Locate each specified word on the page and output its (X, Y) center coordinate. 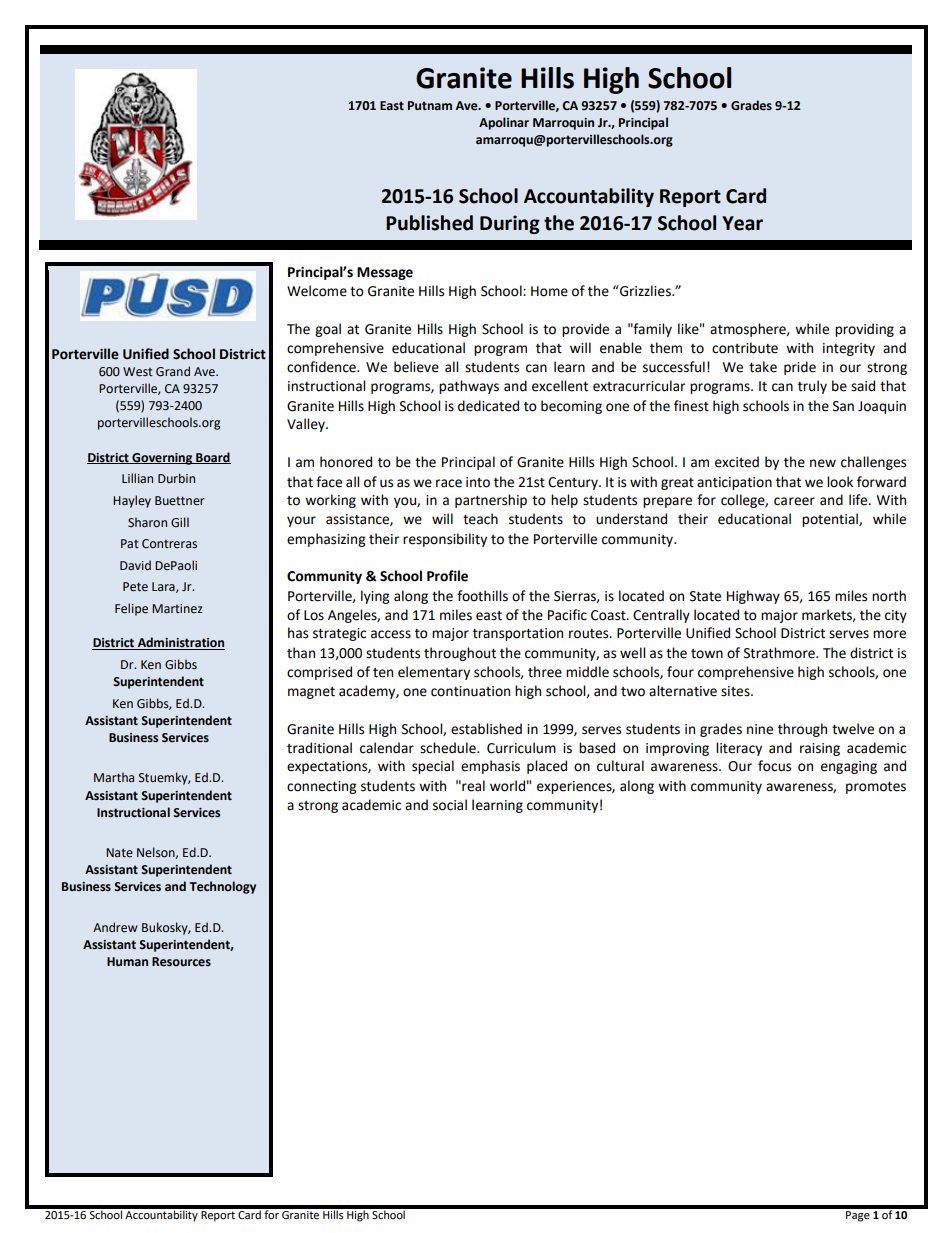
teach (480, 519)
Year (742, 223)
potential (831, 520)
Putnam (430, 105)
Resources (181, 962)
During (510, 224)
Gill (180, 522)
